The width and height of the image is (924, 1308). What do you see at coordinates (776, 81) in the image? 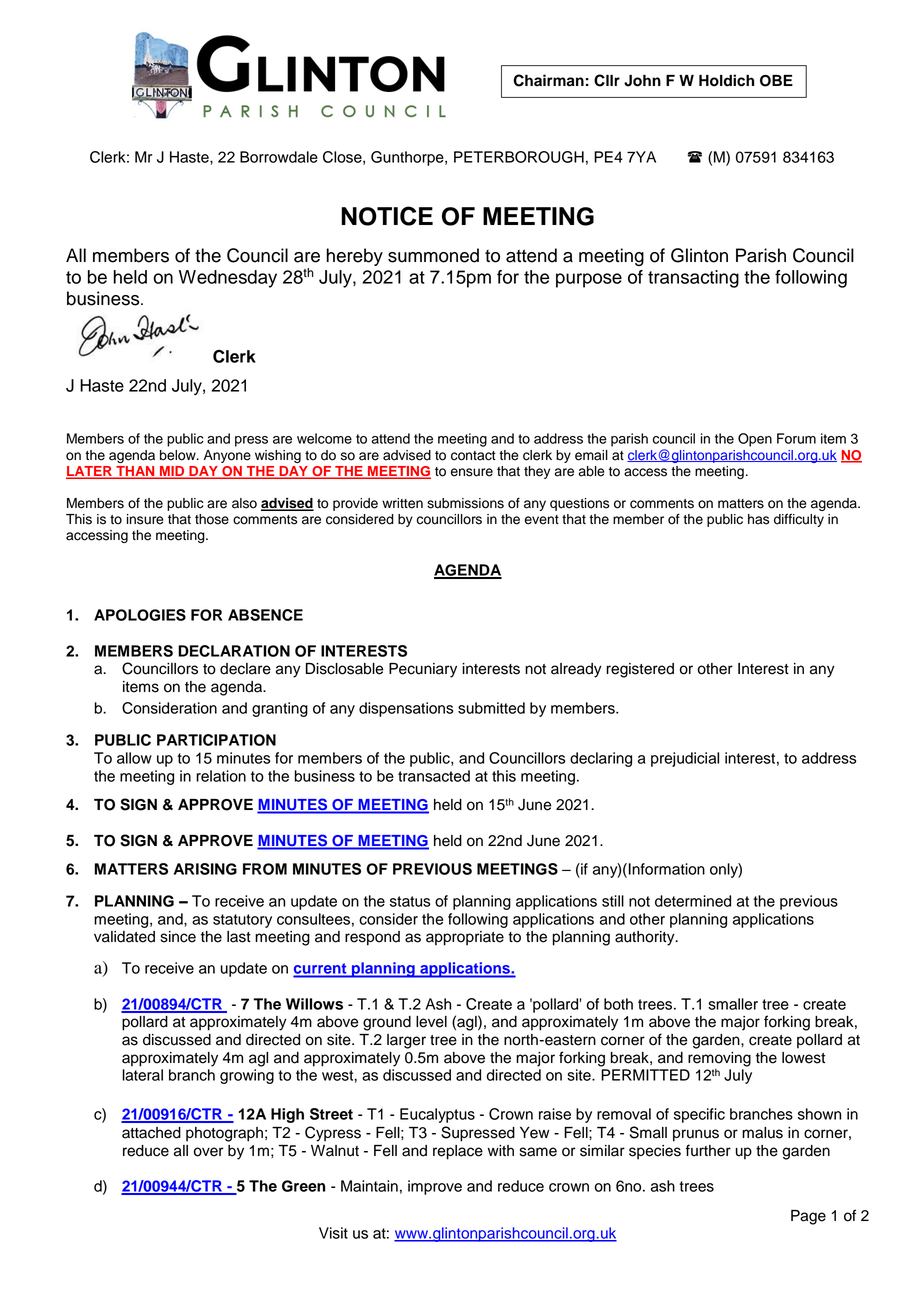
I see `OBE` at bounding box center [776, 81].
